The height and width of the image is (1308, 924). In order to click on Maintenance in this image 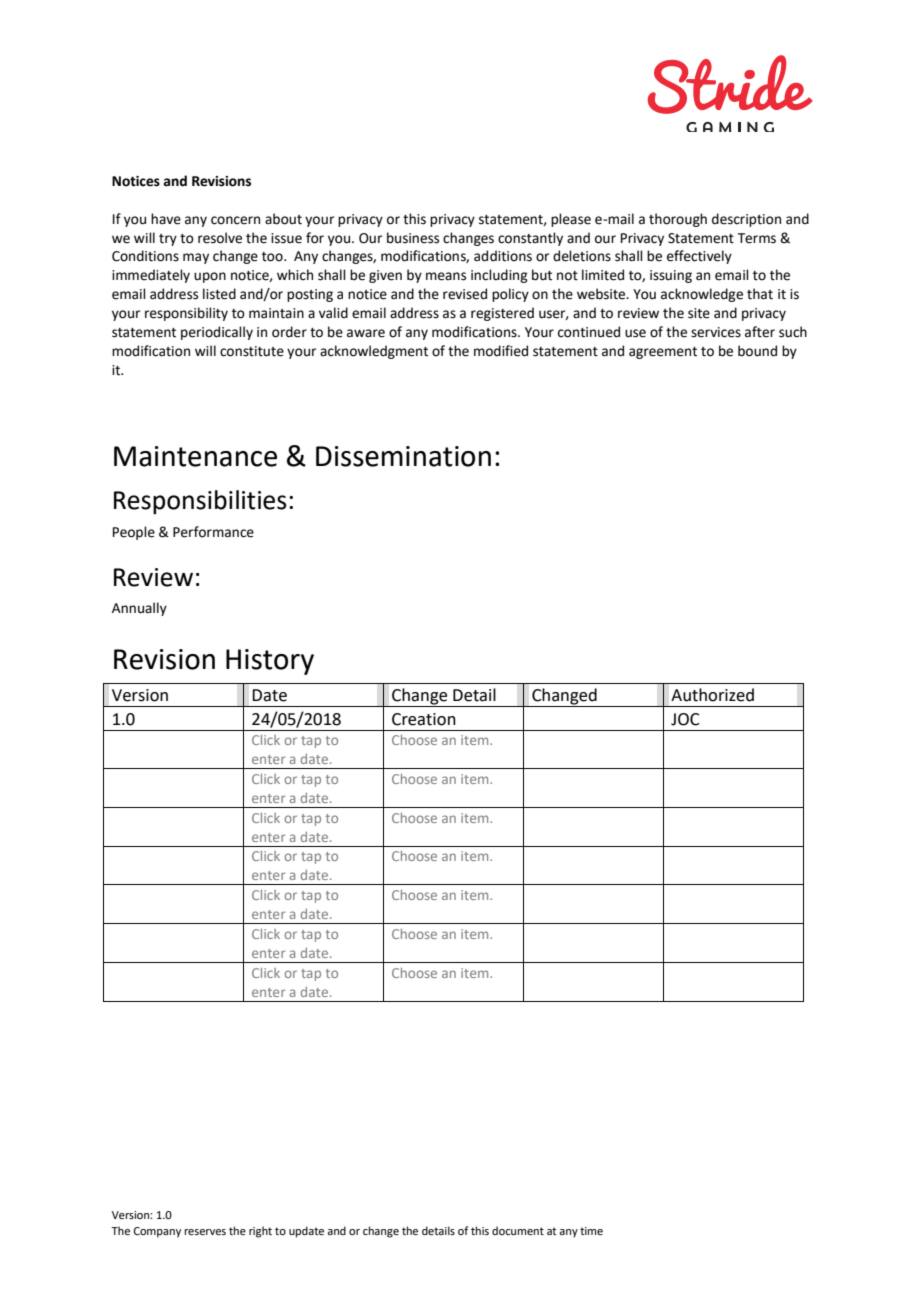, I will do `click(195, 456)`.
